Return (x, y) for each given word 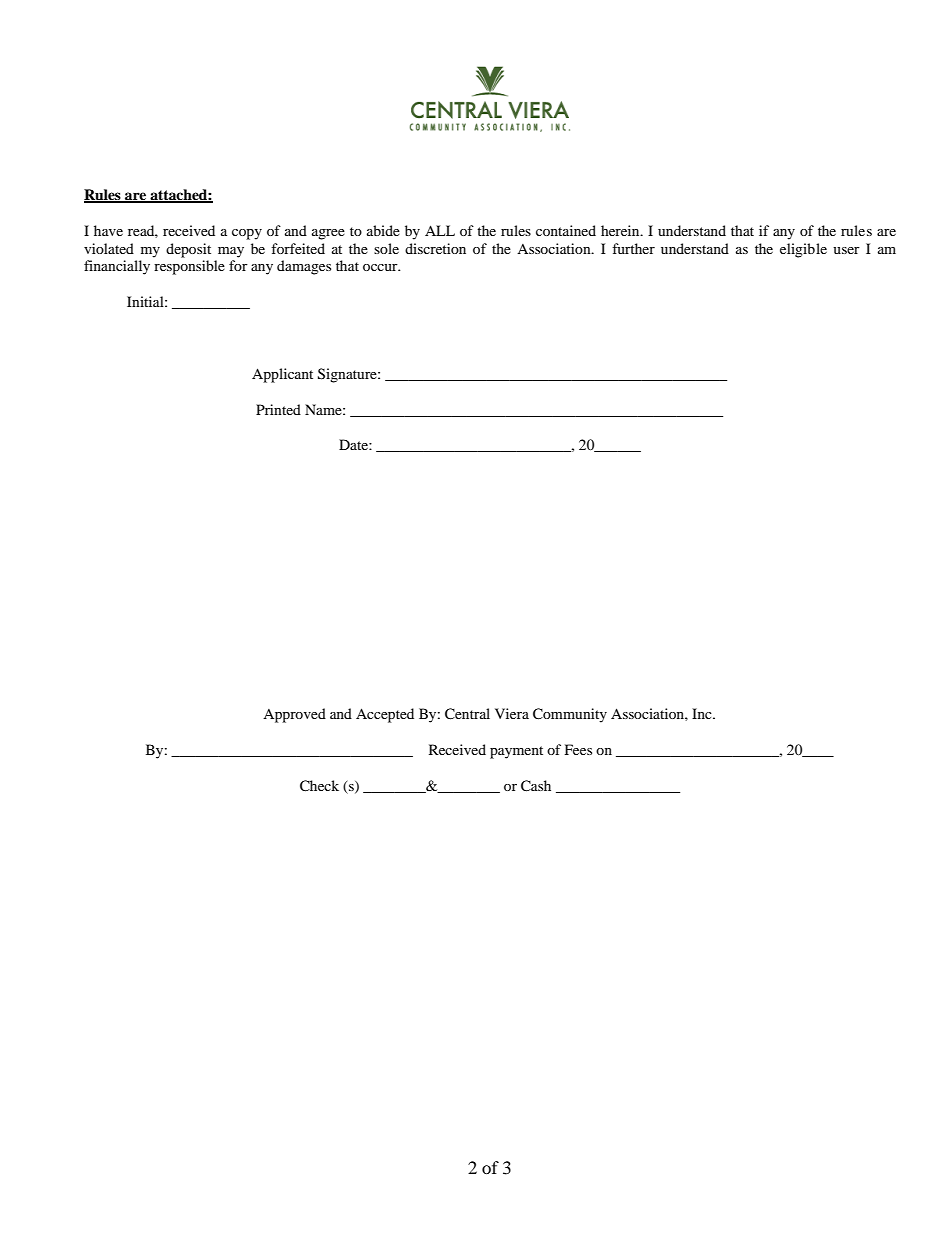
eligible (803, 250)
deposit (188, 250)
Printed (278, 409)
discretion (435, 248)
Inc (703, 713)
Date (354, 444)
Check (319, 786)
